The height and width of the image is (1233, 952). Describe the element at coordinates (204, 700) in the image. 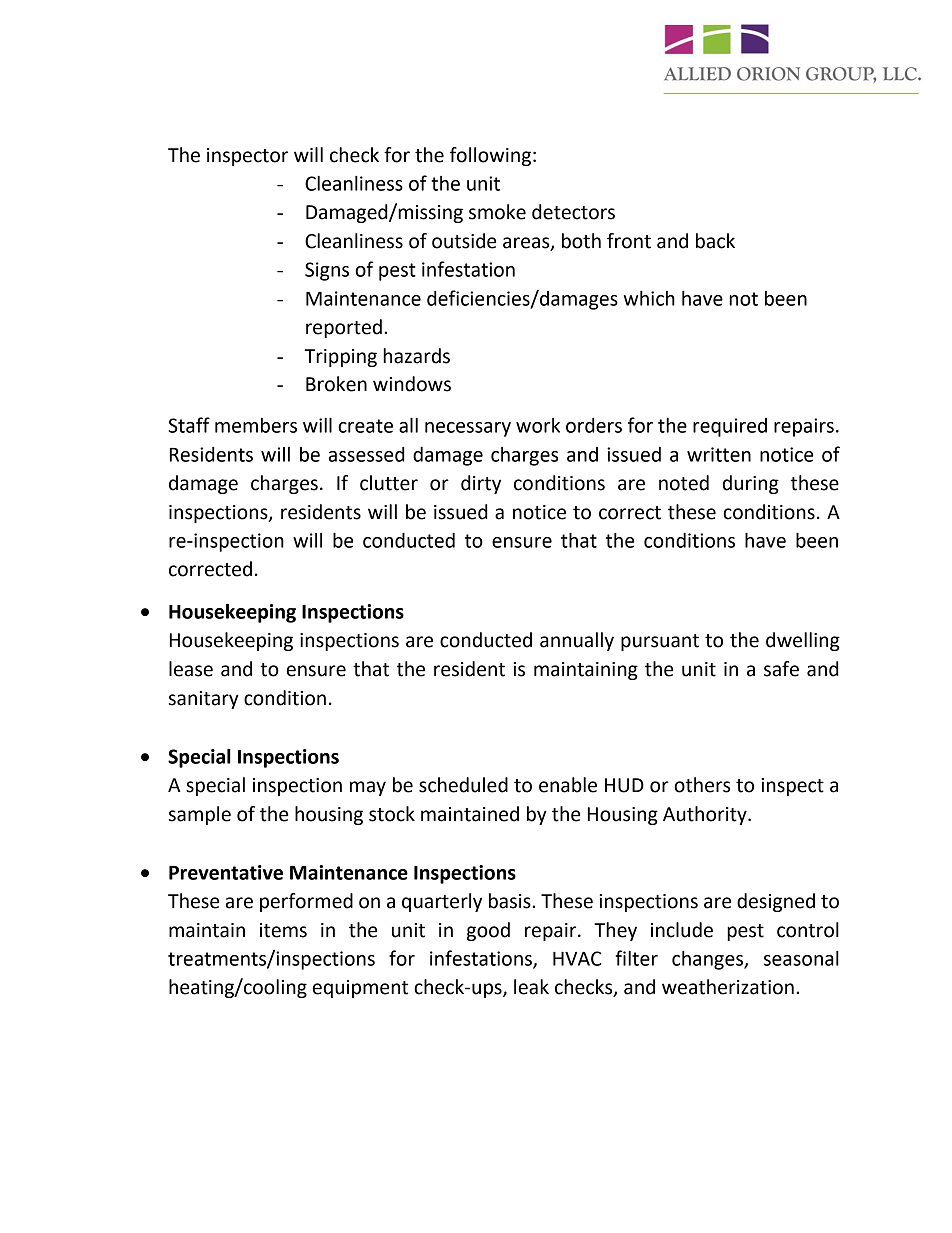

I see `sanitary` at that location.
